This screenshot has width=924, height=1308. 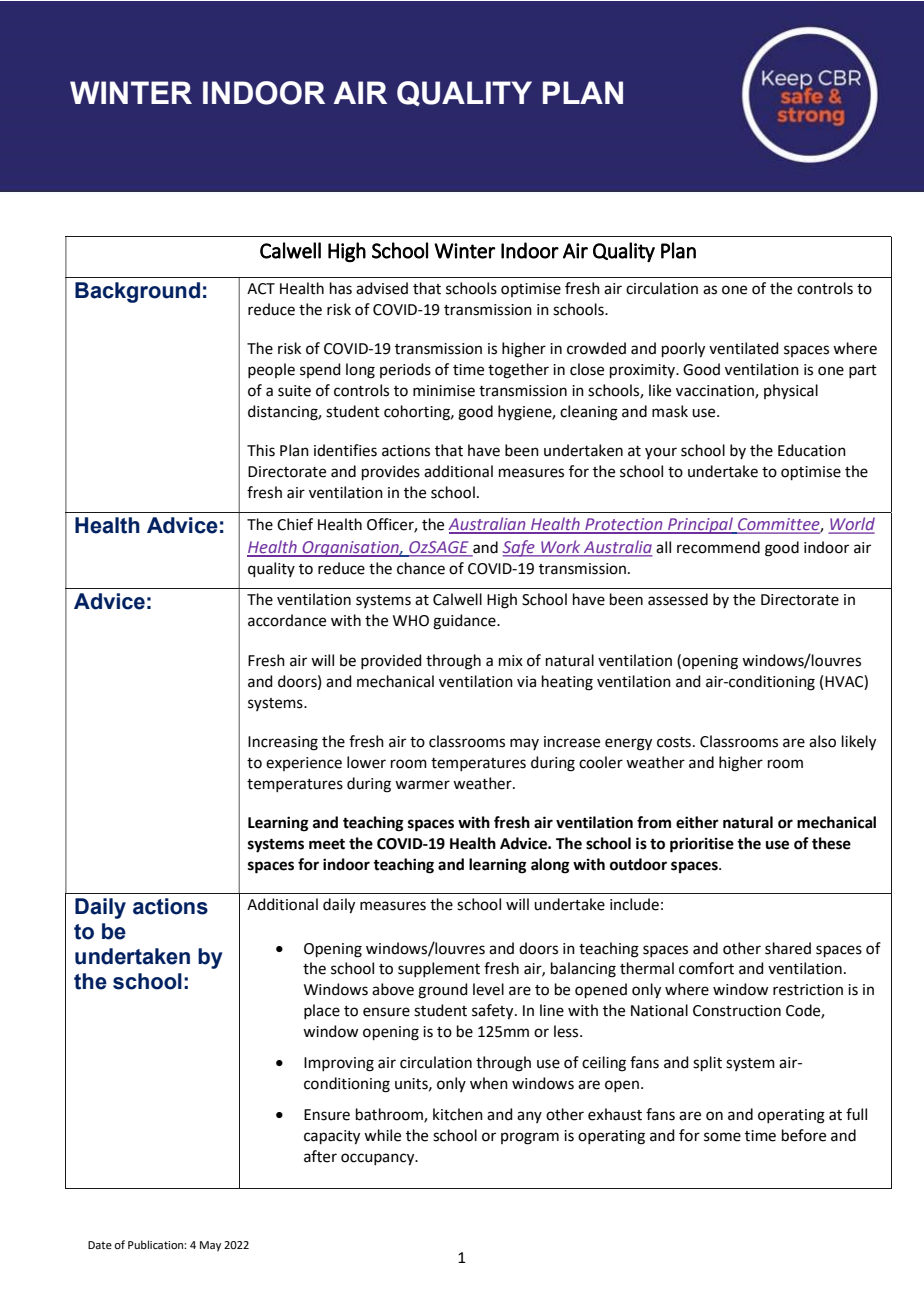 I want to click on occupancy, so click(x=379, y=1159).
